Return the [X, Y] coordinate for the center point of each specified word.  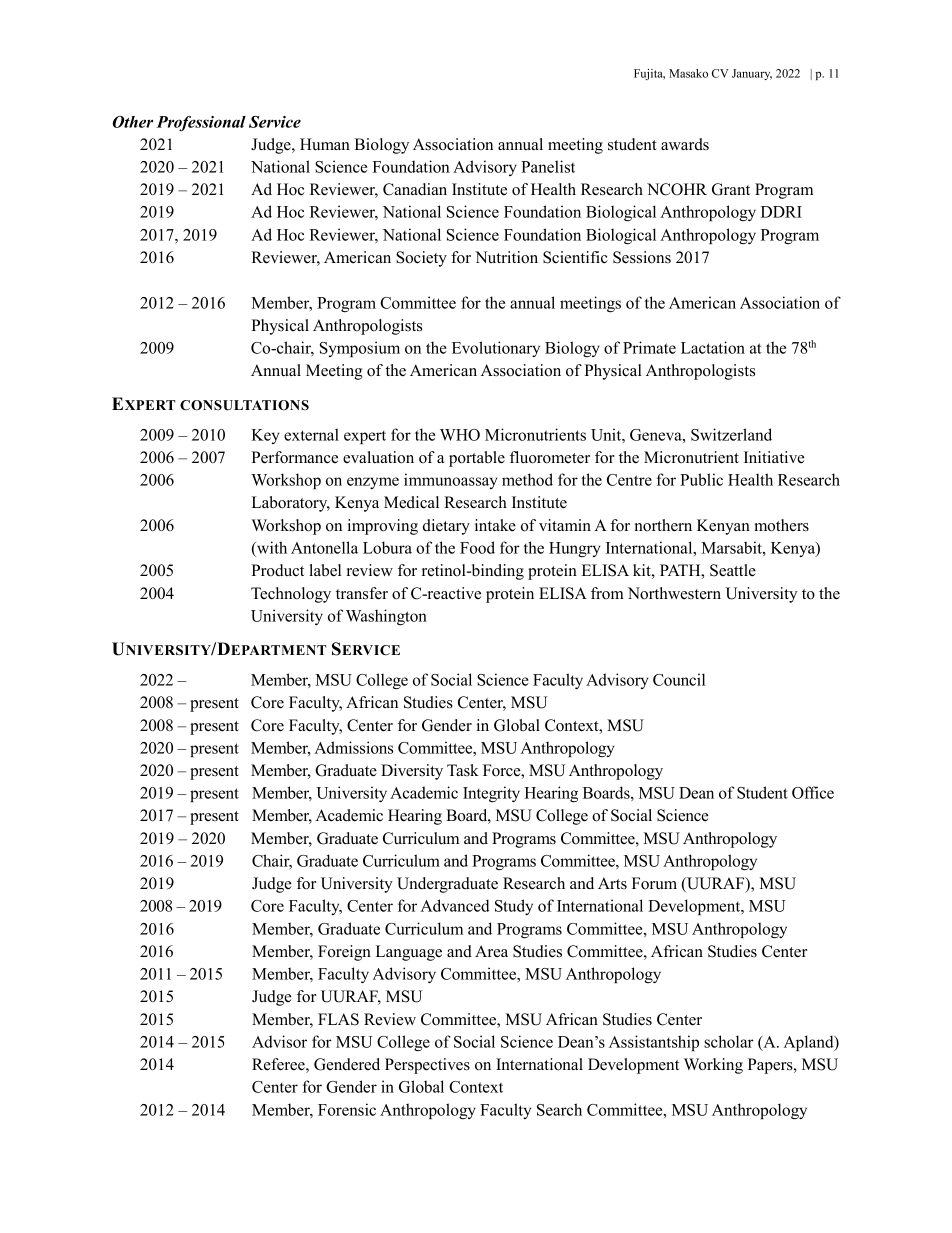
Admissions [353, 747]
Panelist [548, 166]
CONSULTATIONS [244, 405]
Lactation [713, 347]
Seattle [733, 570]
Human [325, 144]
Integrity [491, 794]
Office [813, 792]
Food [477, 547]
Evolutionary [496, 349]
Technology [291, 595]
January [752, 74]
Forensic [347, 1109]
